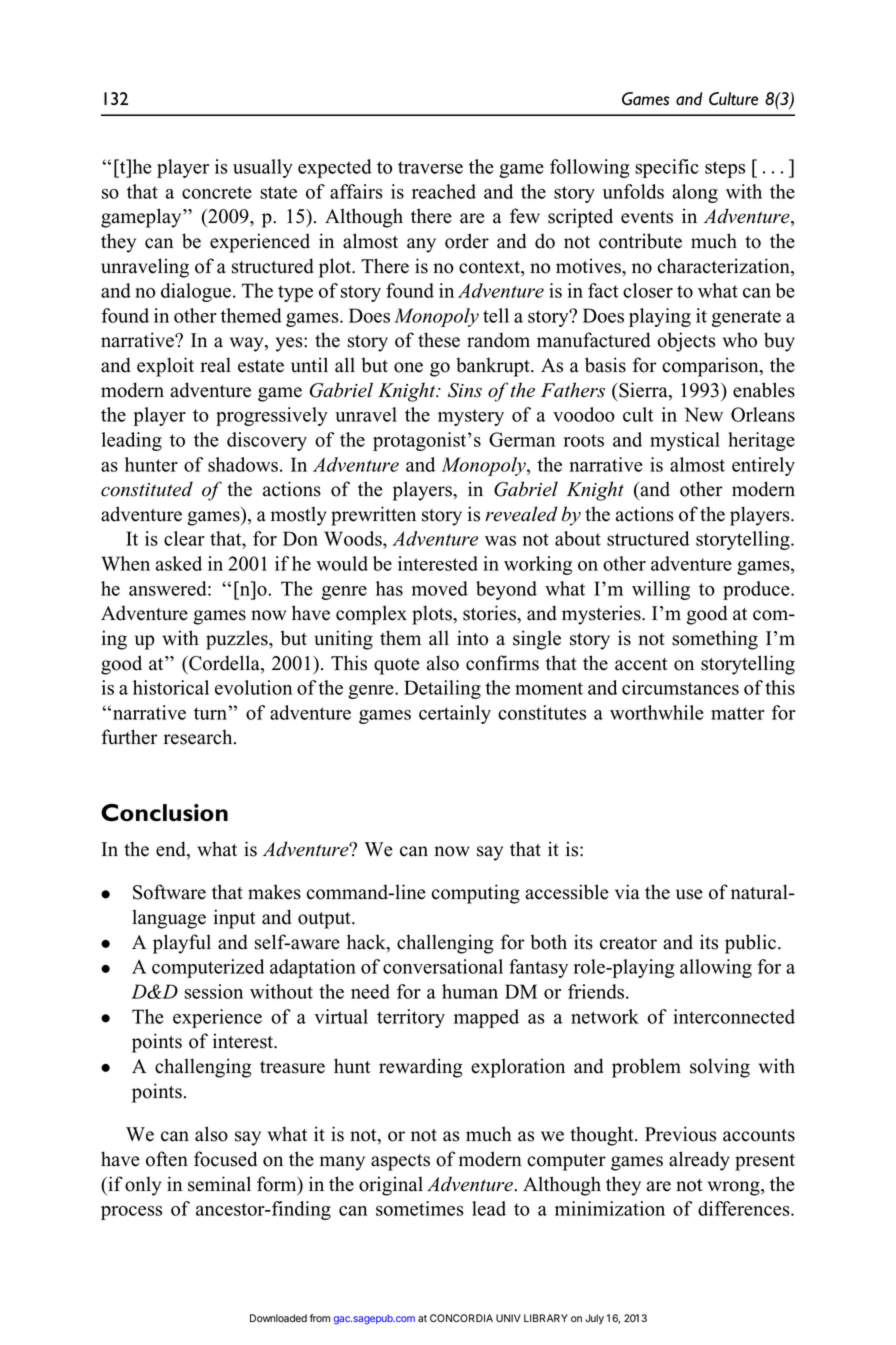 The width and height of the page is (896, 1345). I want to click on mystical, so click(685, 441).
